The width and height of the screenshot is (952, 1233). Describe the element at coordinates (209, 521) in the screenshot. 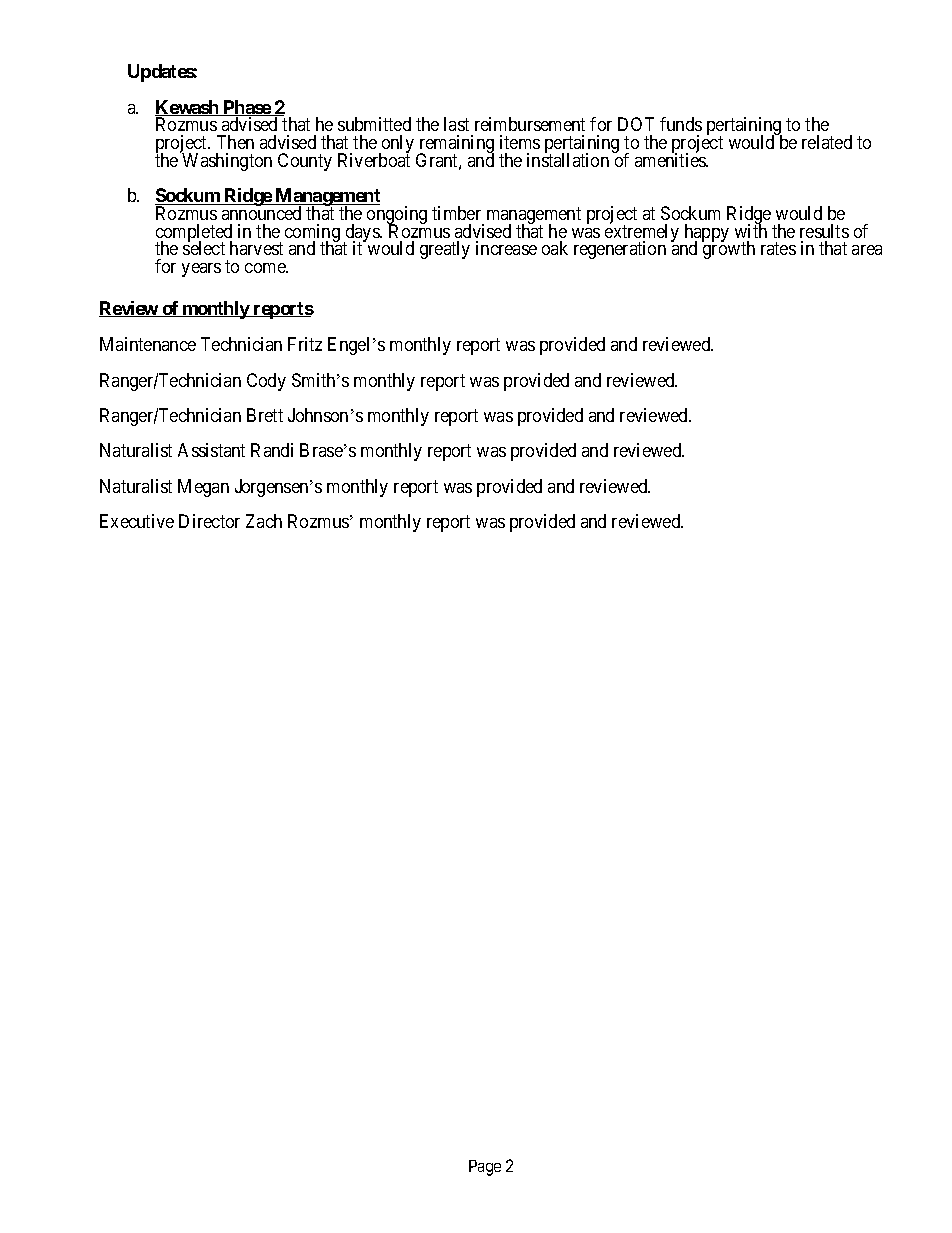

I see `Director` at that location.
